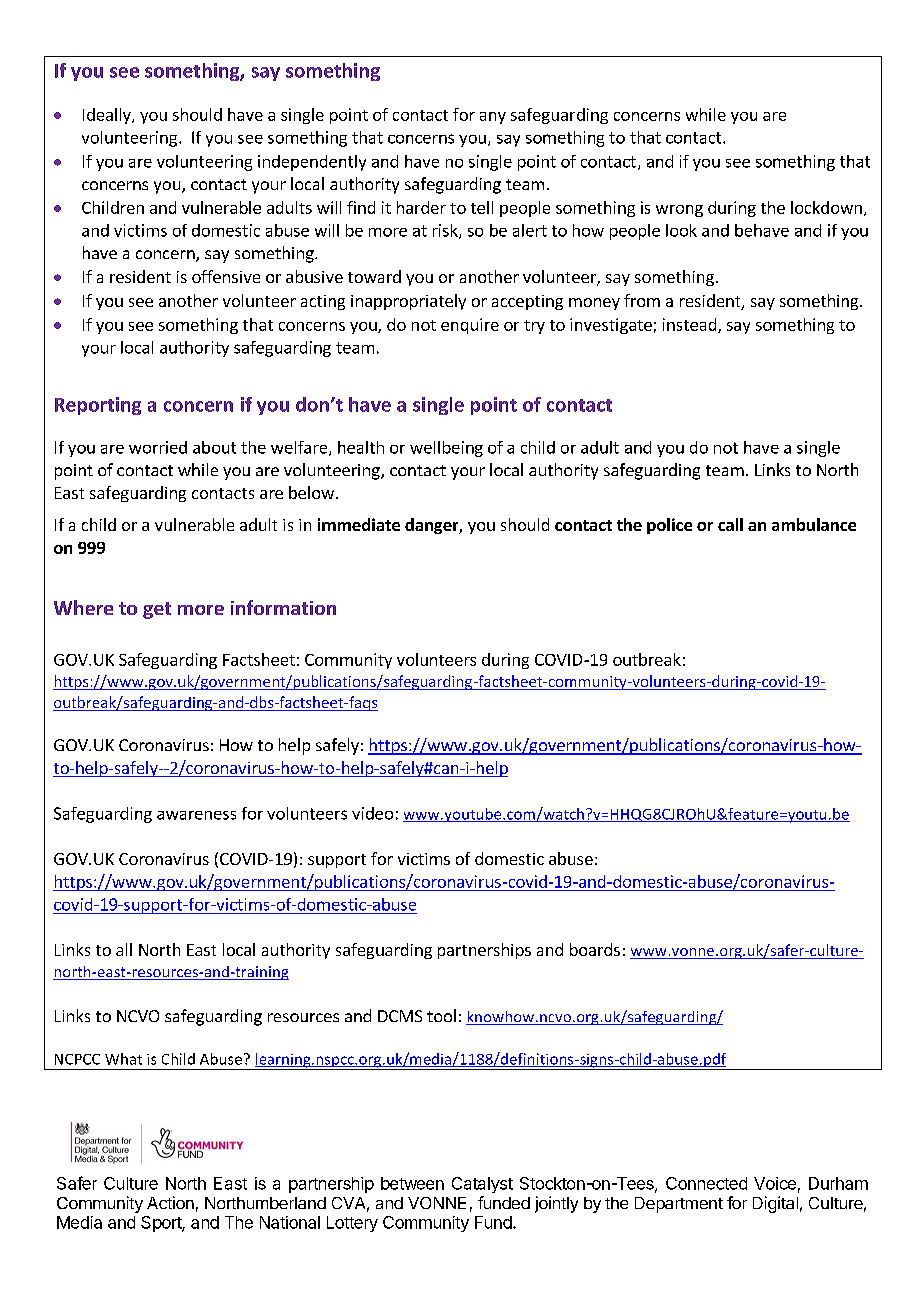 This screenshot has width=924, height=1308. I want to click on call, so click(730, 524).
